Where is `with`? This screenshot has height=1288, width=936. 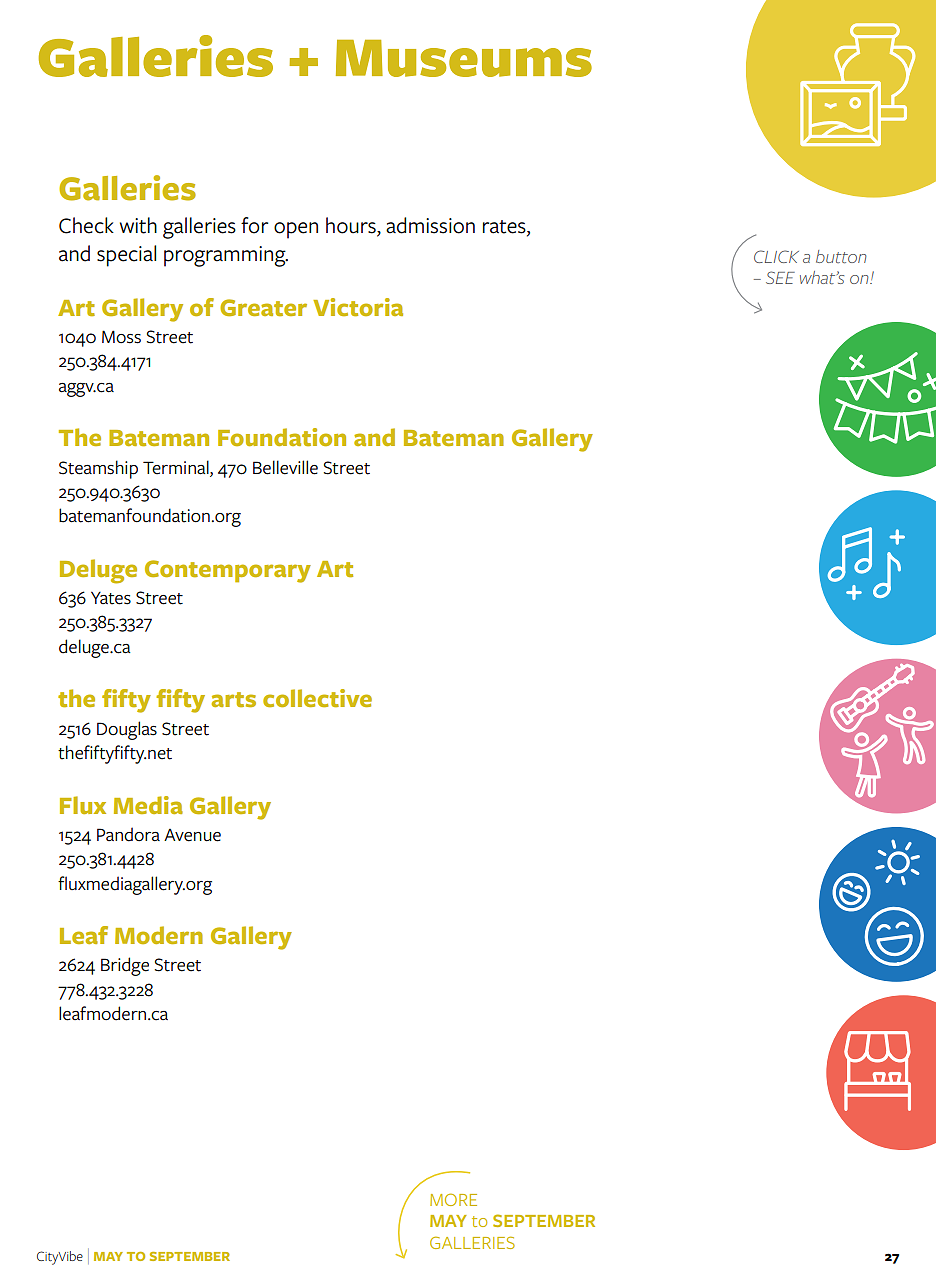 with is located at coordinates (138, 225).
